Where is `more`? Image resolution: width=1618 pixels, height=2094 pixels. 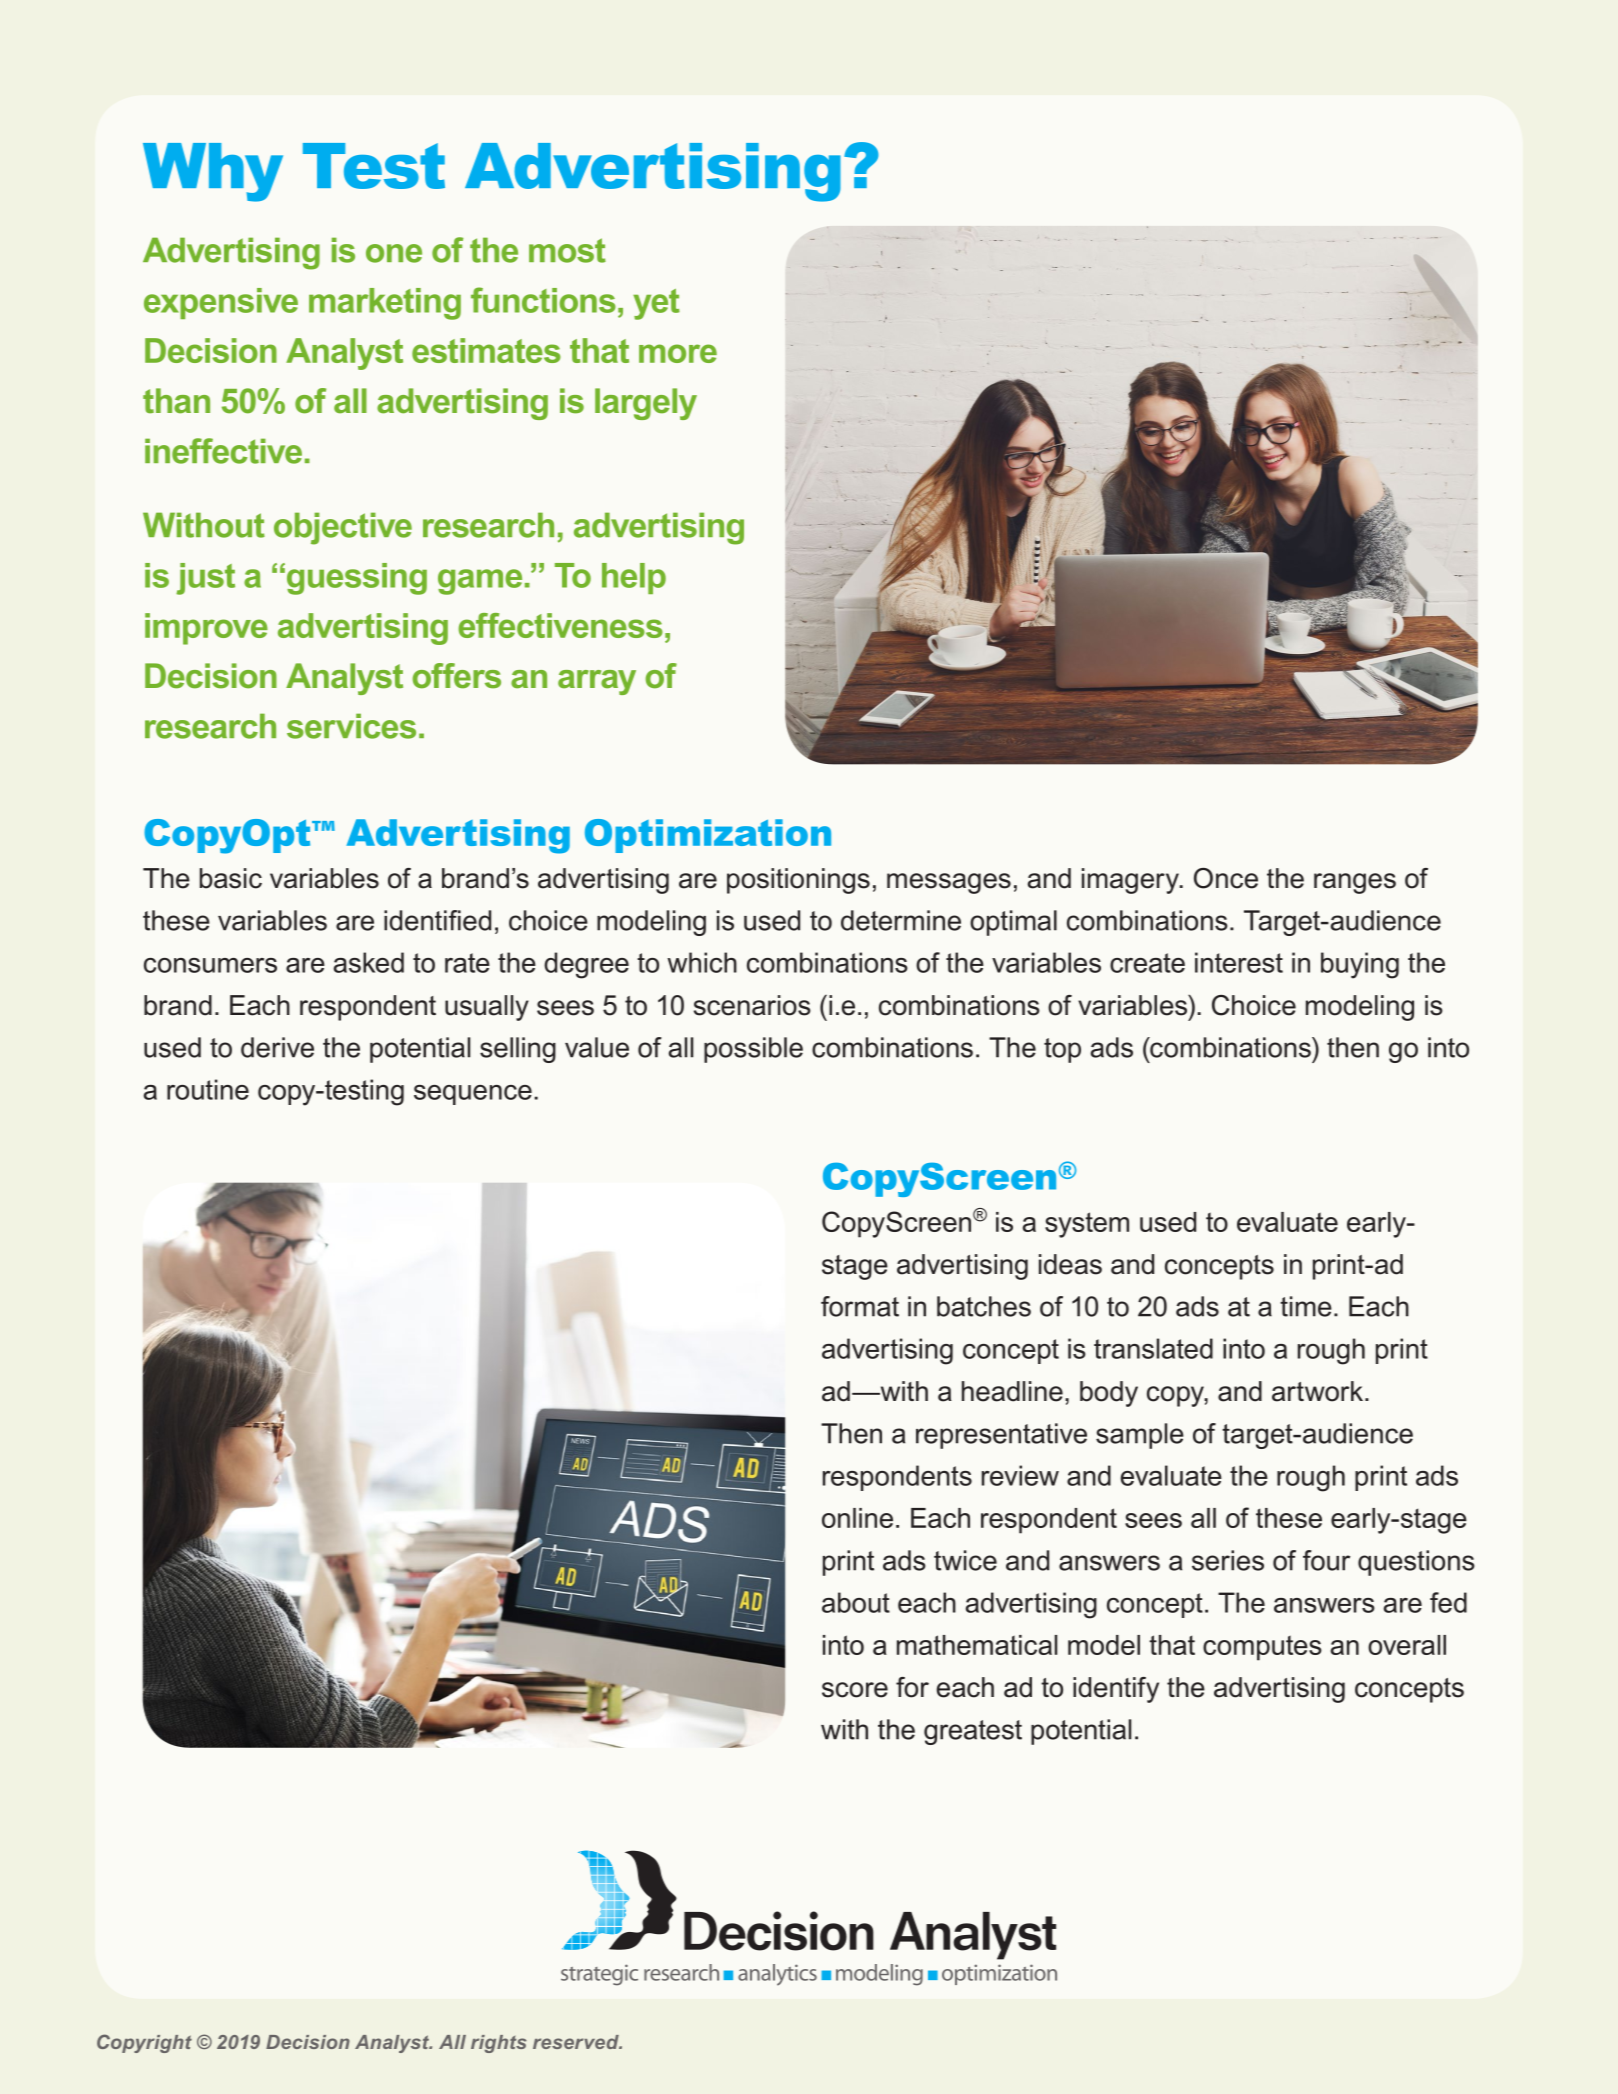
more is located at coordinates (678, 353).
